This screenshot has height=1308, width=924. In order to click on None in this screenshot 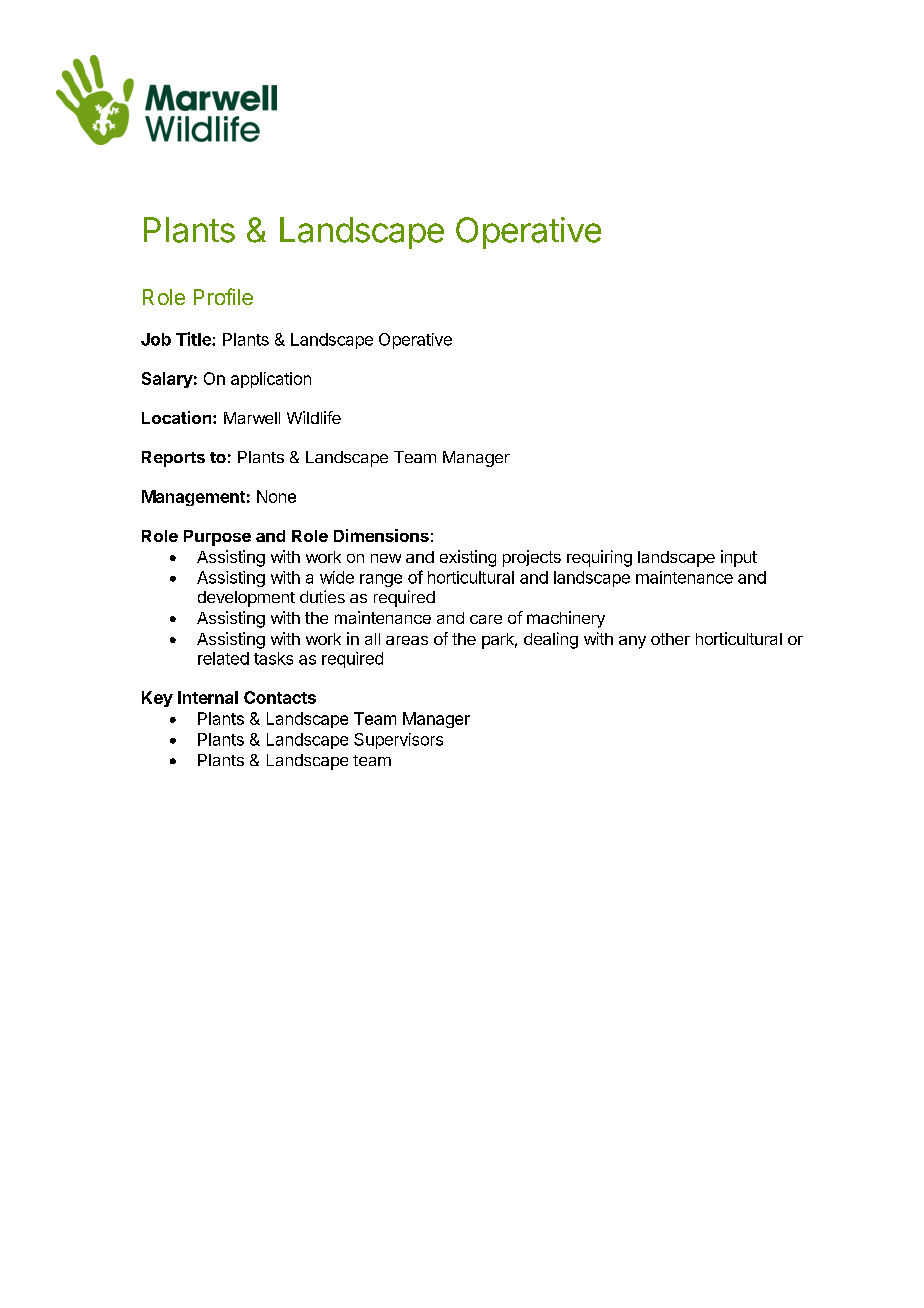, I will do `click(276, 496)`.
